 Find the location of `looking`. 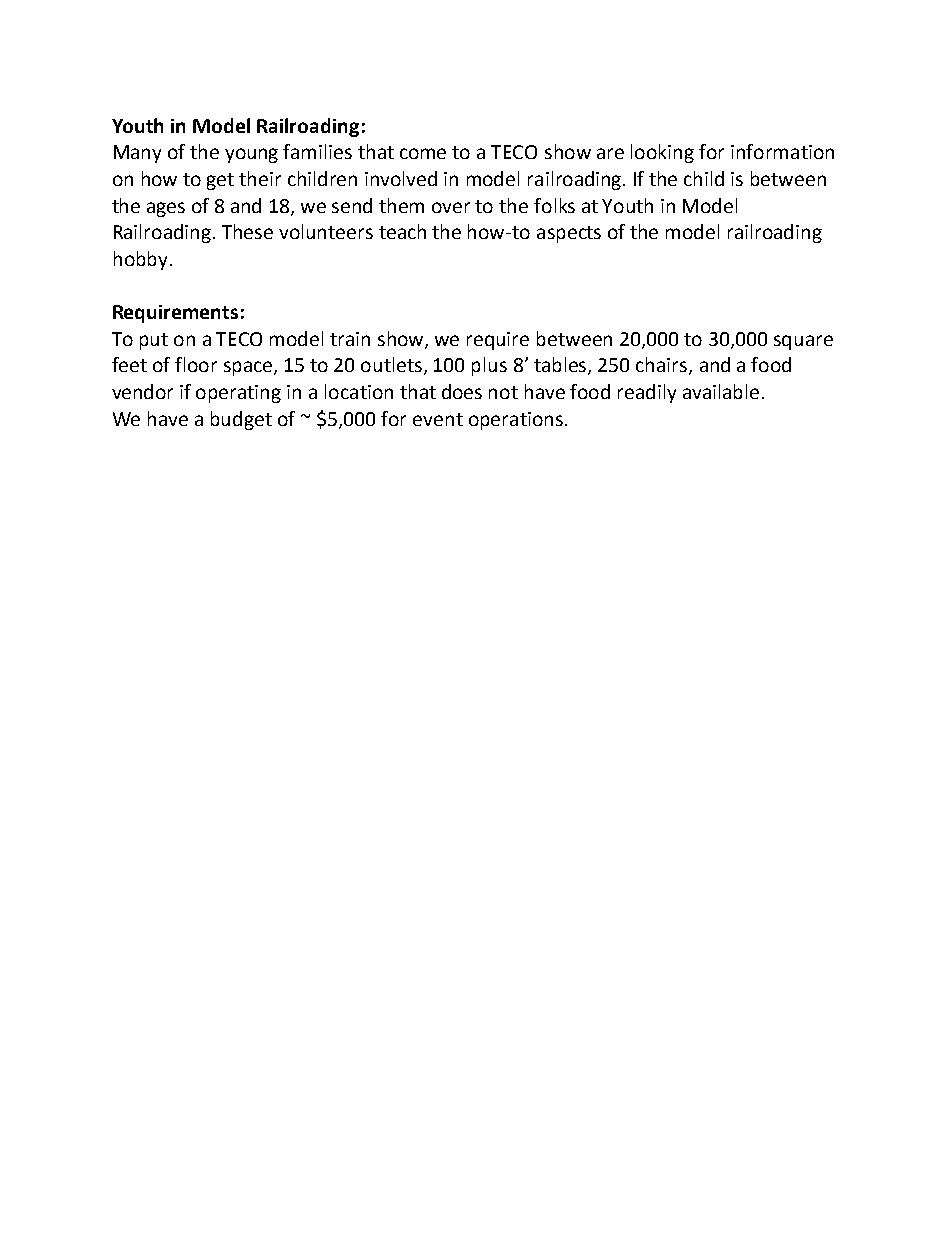

looking is located at coordinates (662, 153).
